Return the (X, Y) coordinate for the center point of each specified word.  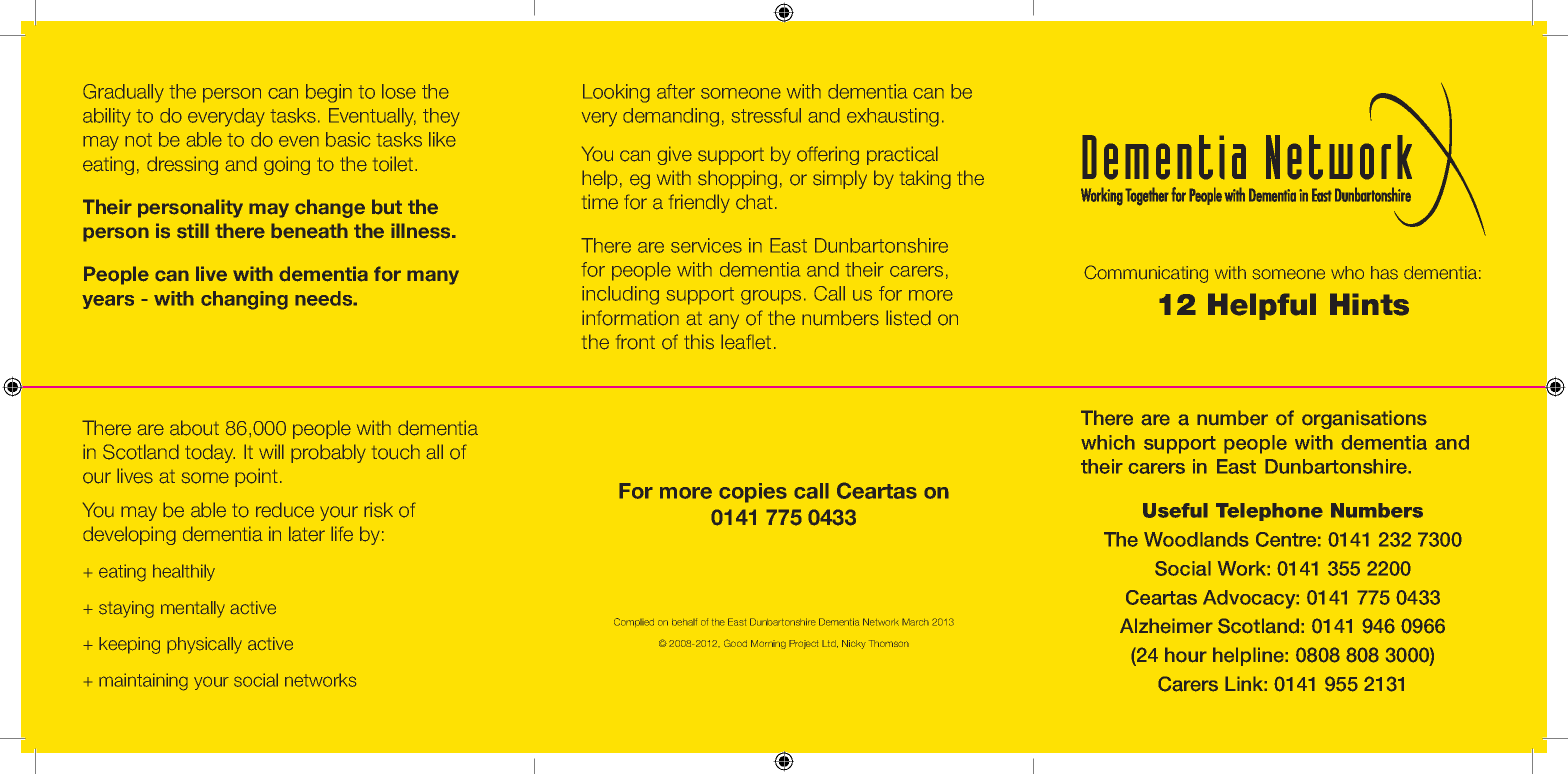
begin (329, 93)
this (699, 342)
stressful (766, 115)
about (194, 428)
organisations (1364, 419)
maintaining (143, 682)
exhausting (893, 117)
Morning (768, 644)
